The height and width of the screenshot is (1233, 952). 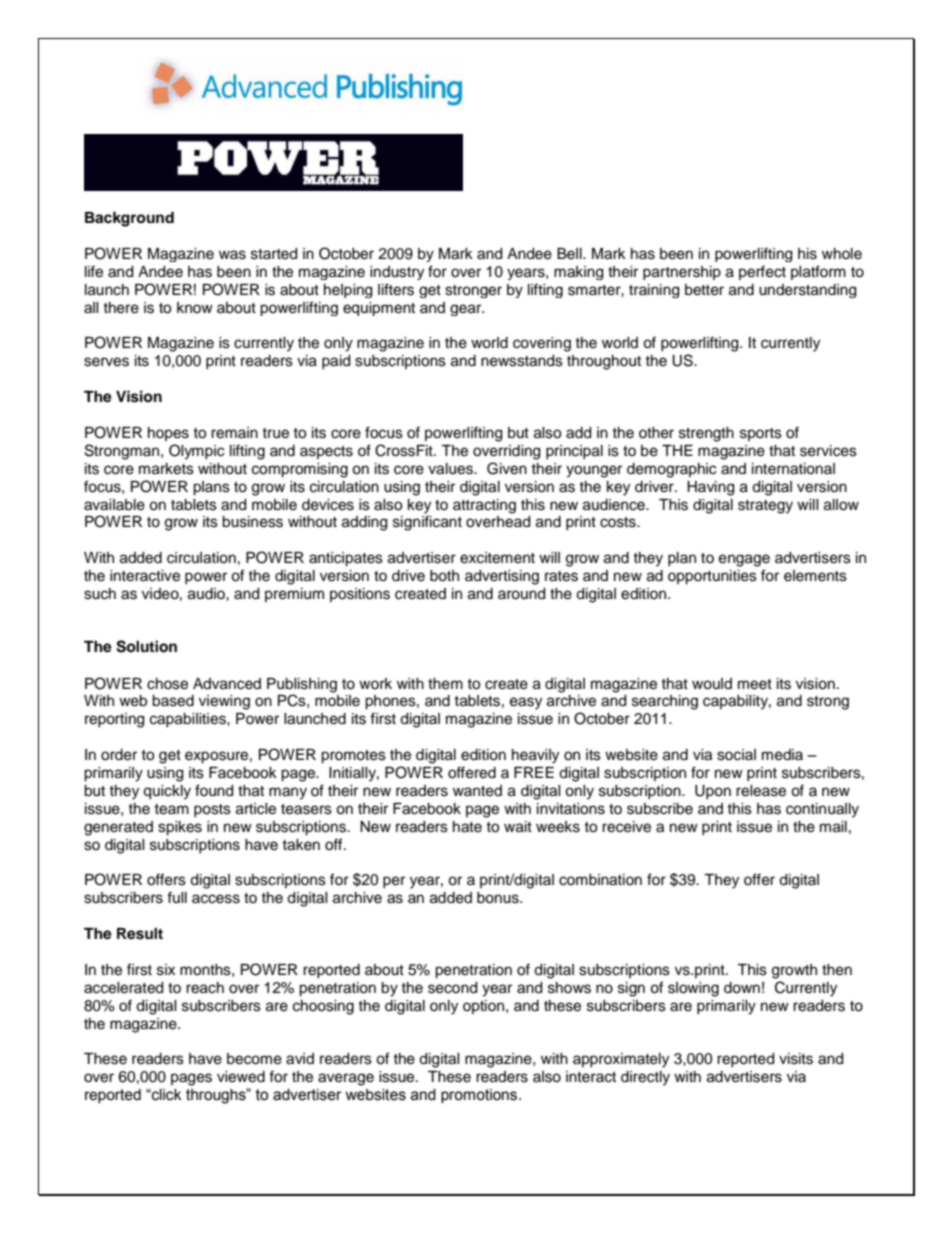 What do you see at coordinates (499, 898) in the screenshot?
I see `bonus` at bounding box center [499, 898].
